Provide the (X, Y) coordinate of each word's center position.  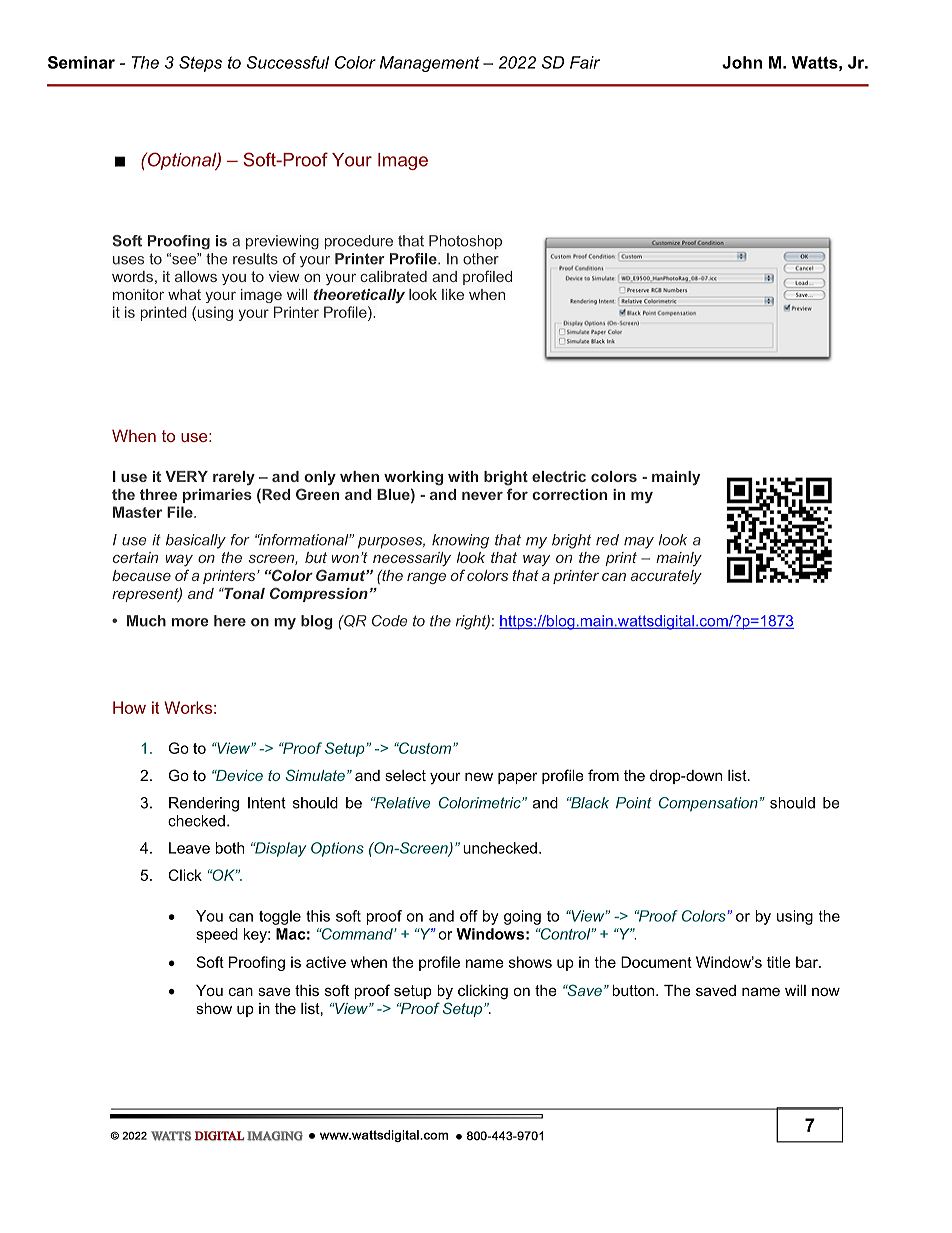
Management (430, 64)
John (742, 62)
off (469, 916)
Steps (200, 64)
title (779, 962)
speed (217, 935)
